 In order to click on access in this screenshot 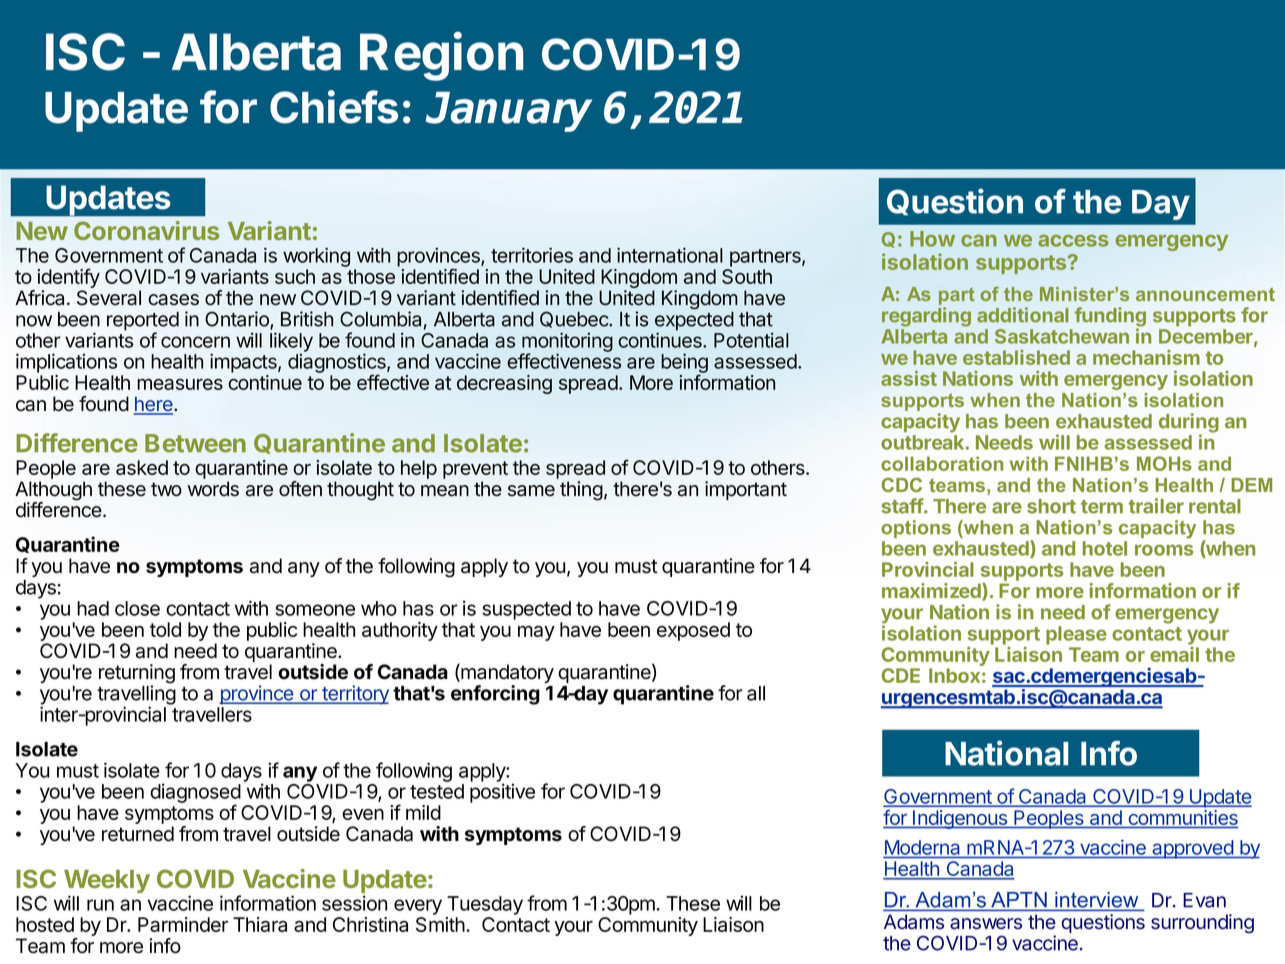, I will do `click(1073, 241)`.
